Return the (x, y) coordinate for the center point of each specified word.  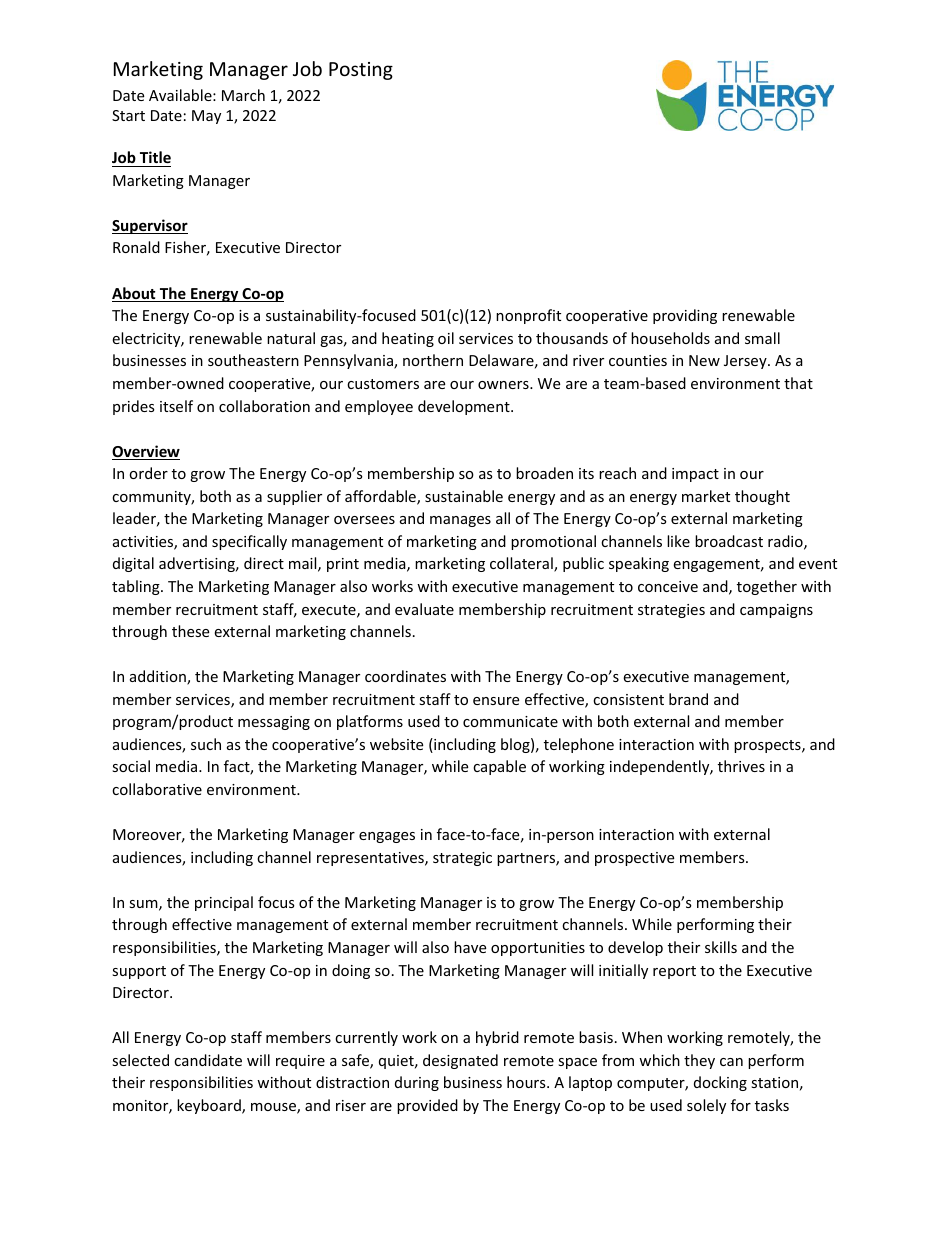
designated (460, 1061)
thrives (741, 766)
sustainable (464, 496)
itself (176, 406)
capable (499, 767)
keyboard (210, 1106)
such (206, 744)
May (206, 117)
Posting (361, 71)
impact (695, 475)
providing (685, 316)
